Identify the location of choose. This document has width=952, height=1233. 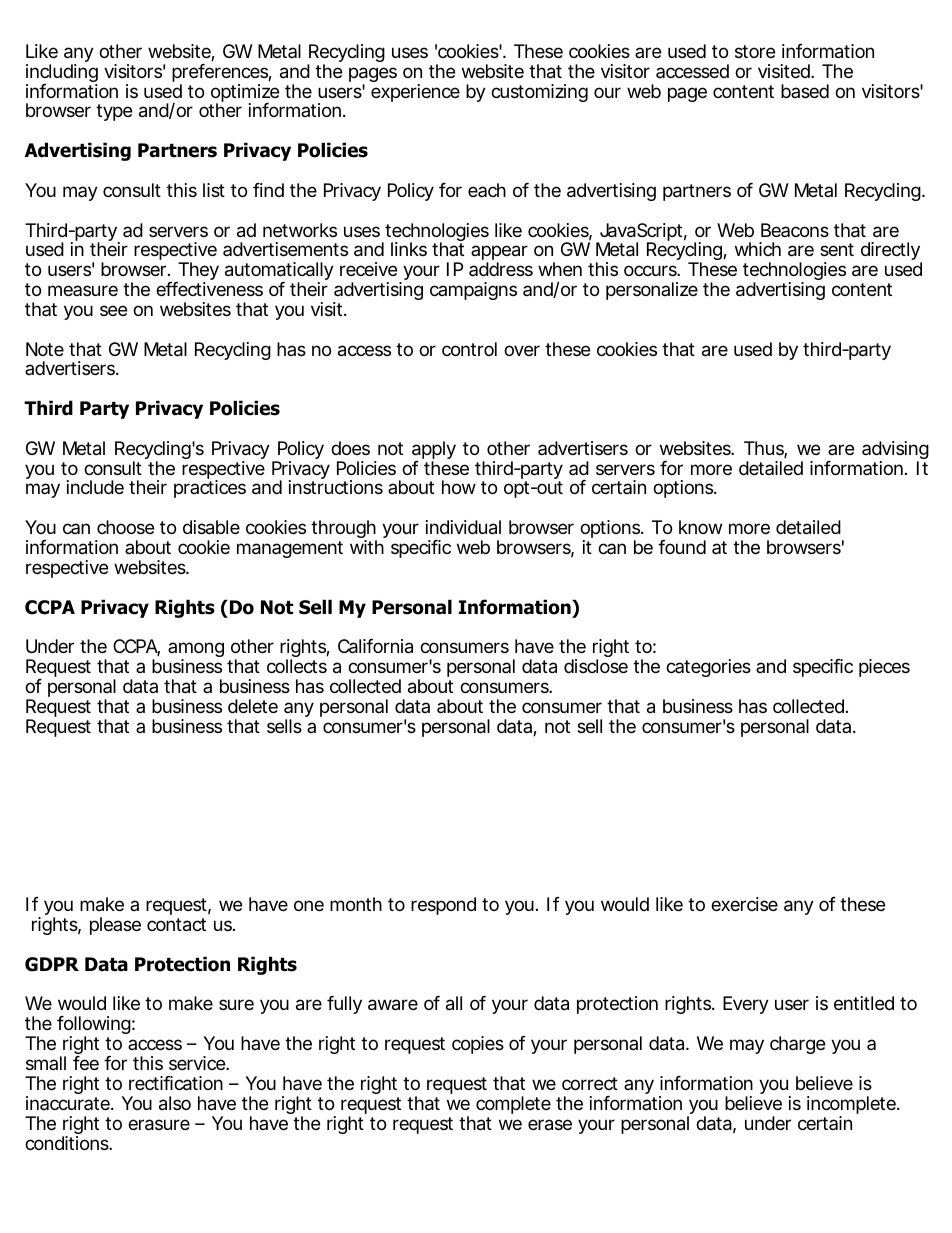
(125, 527).
